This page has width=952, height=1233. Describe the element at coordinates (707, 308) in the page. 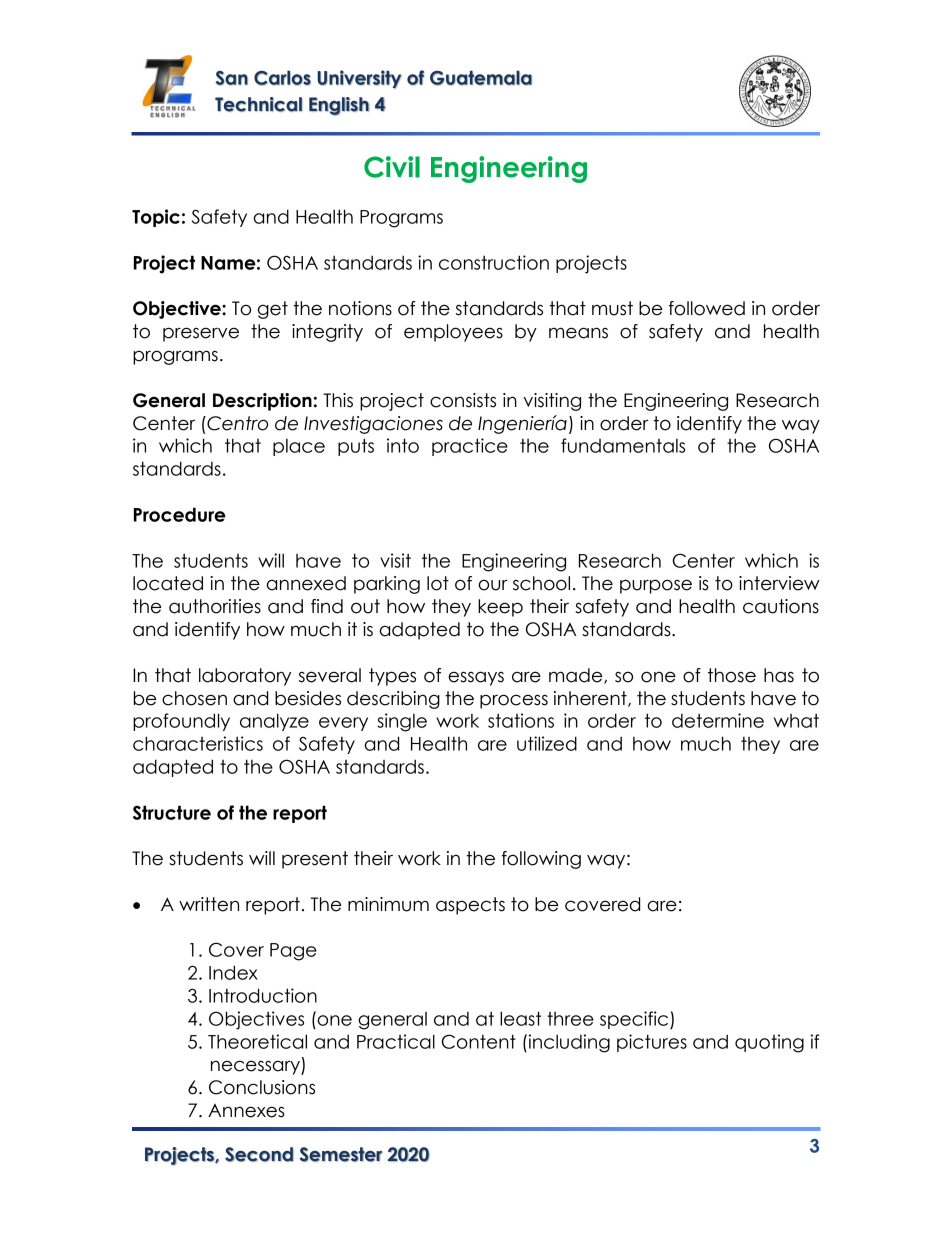

I see `followed` at that location.
